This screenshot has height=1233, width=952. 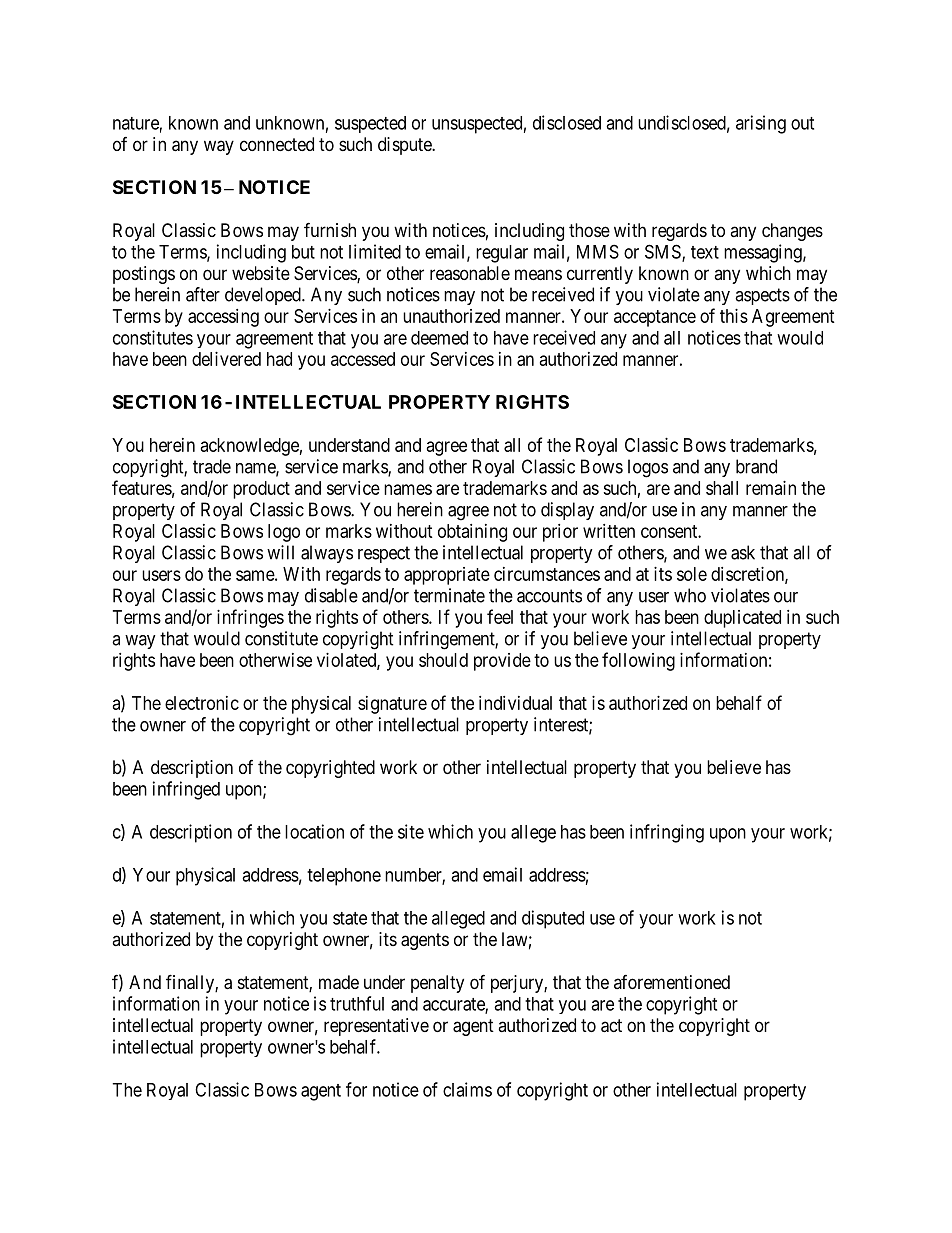 What do you see at coordinates (611, 1026) in the screenshot?
I see `act` at bounding box center [611, 1026].
